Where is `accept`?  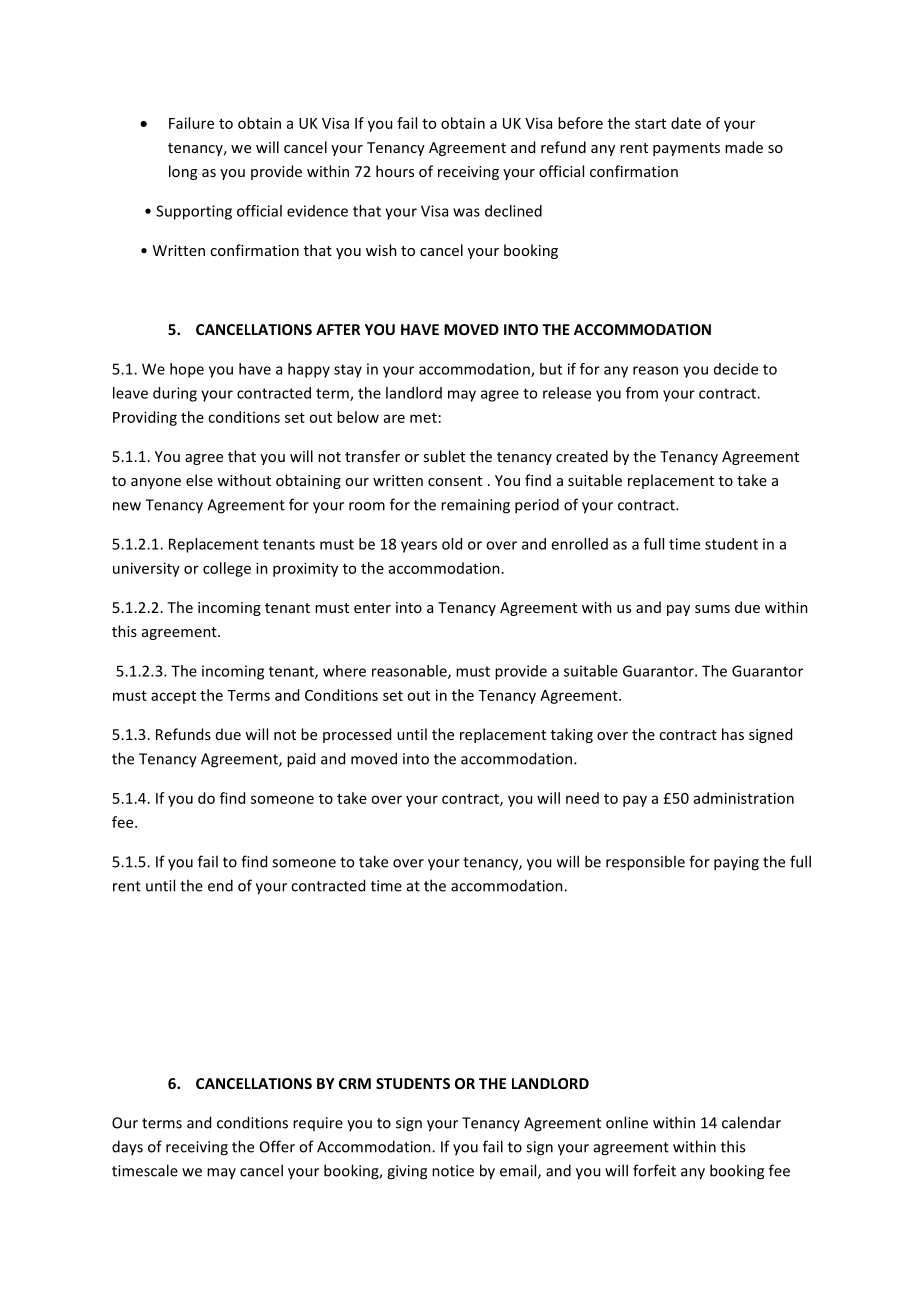
accept is located at coordinates (173, 697).
